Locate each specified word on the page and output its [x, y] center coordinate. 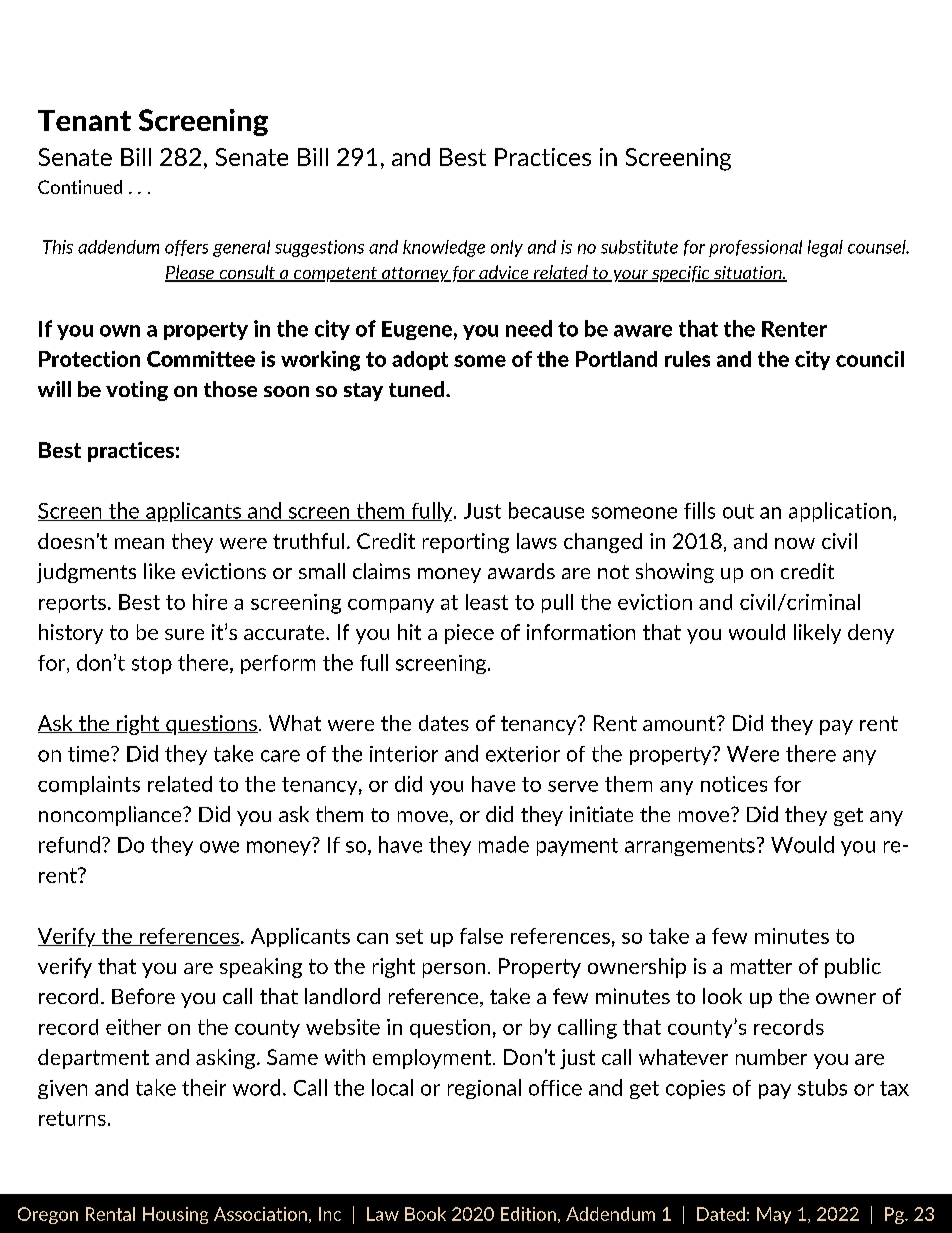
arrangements [690, 847]
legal [825, 248]
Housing [175, 1215]
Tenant [84, 120]
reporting [466, 543]
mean [139, 543]
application [840, 512]
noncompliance [111, 816]
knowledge [444, 248]
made [504, 844]
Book [425, 1214]
